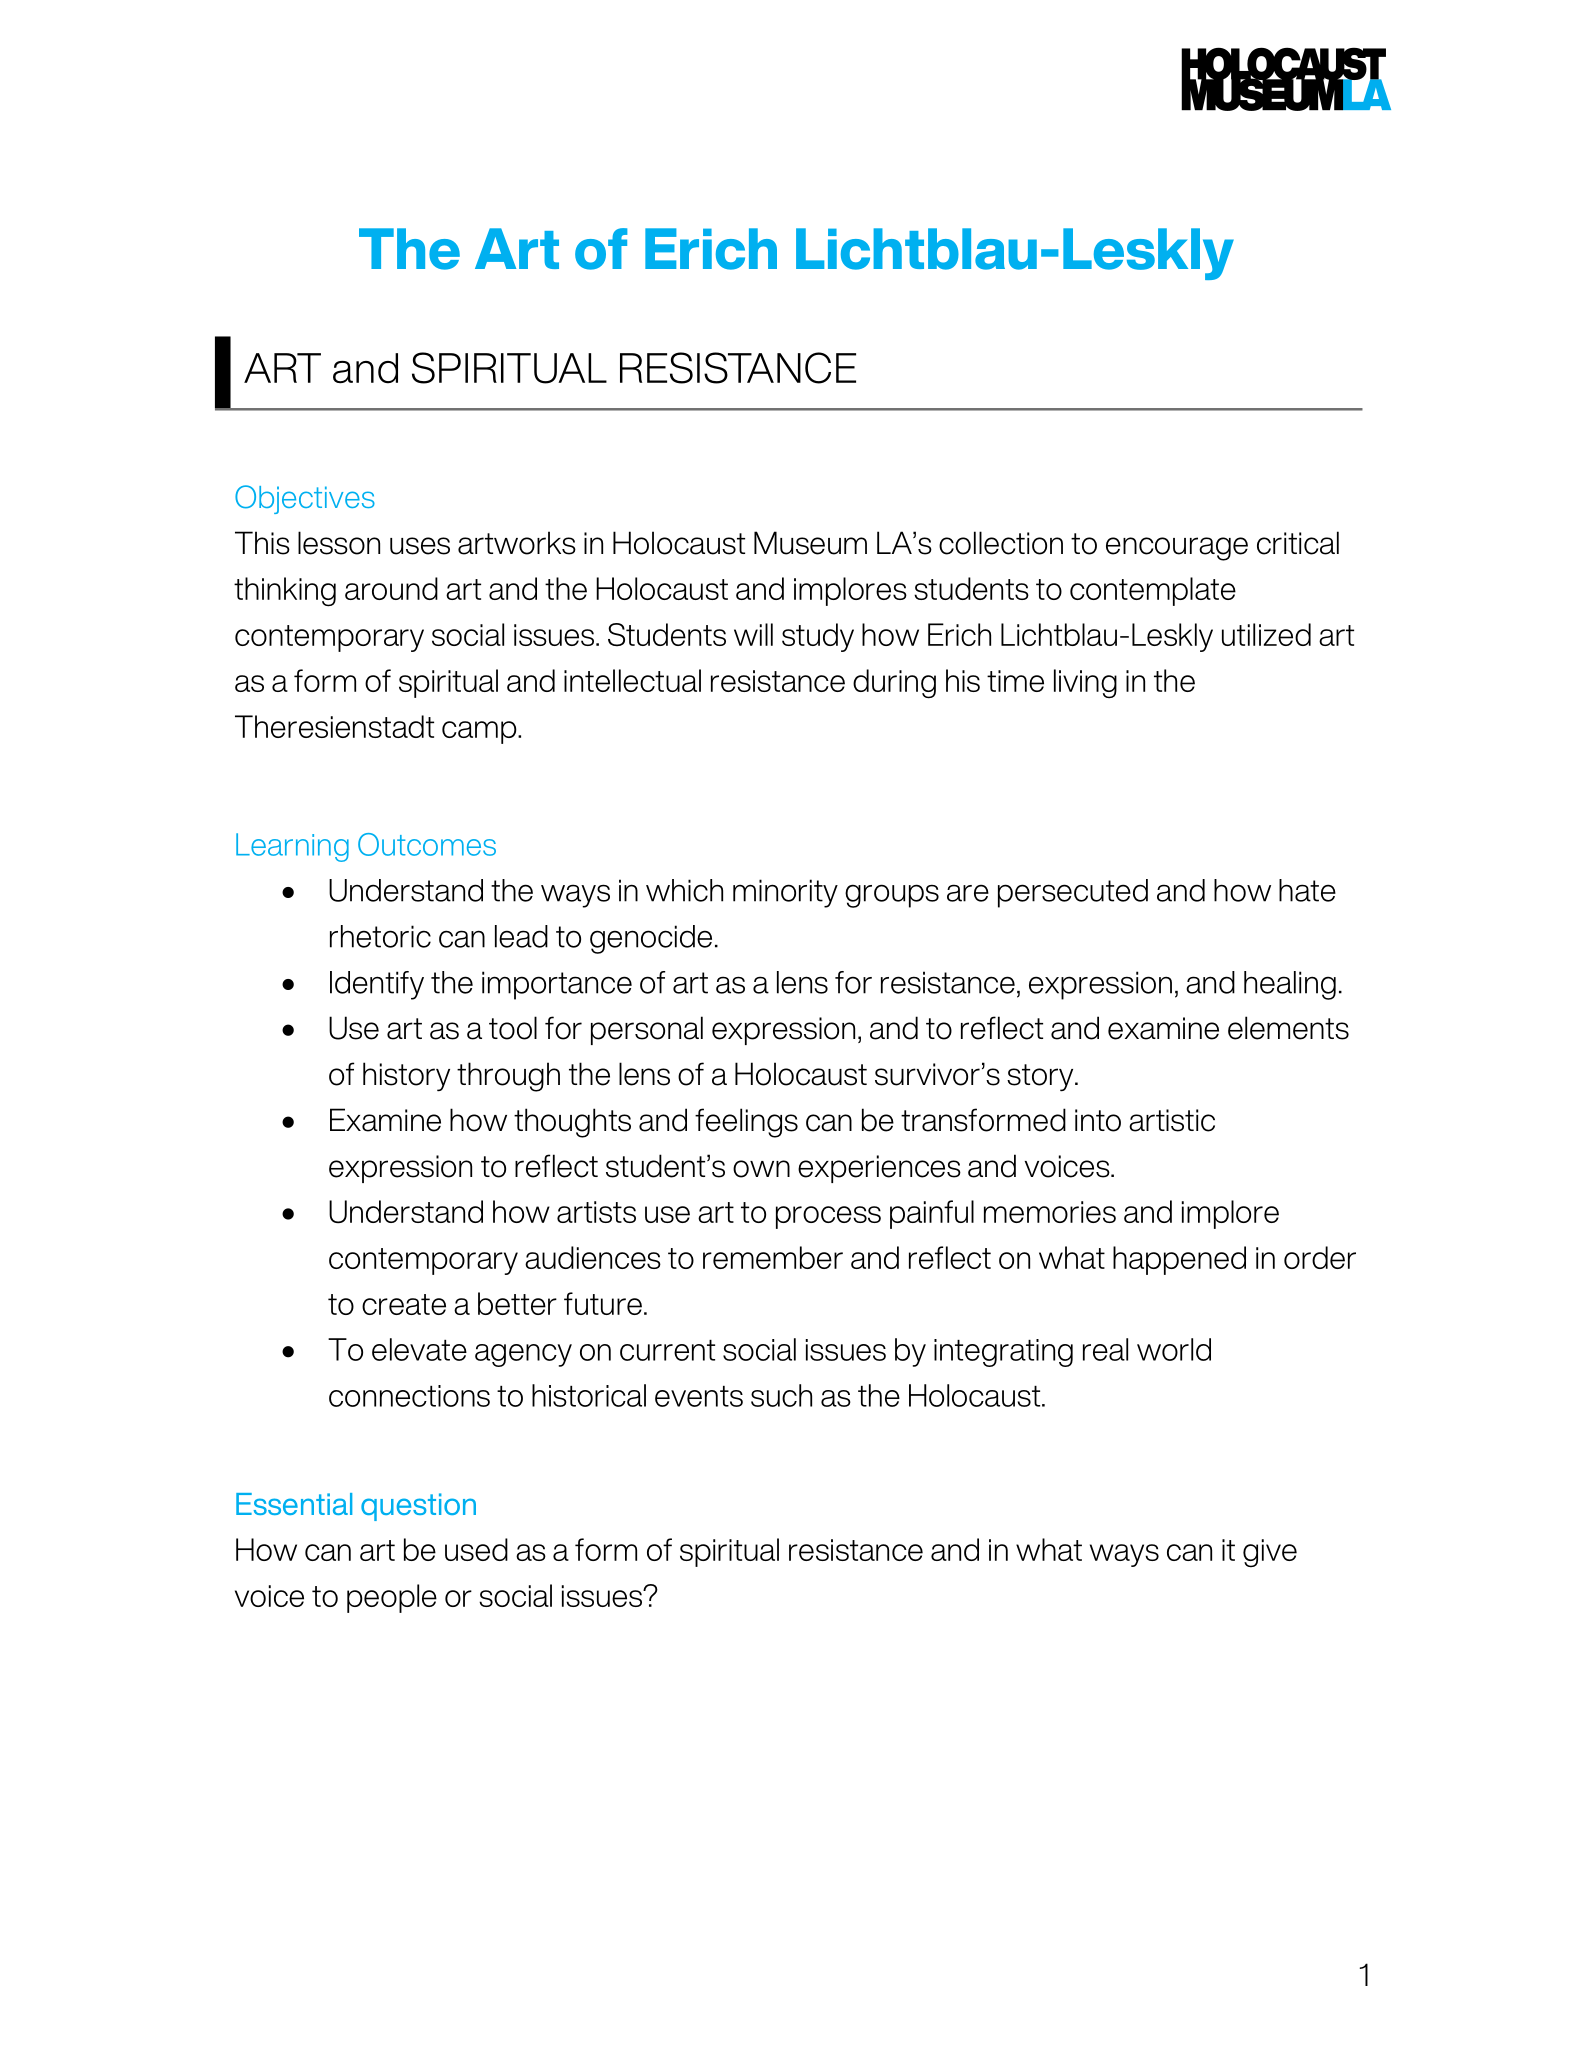 This screenshot has height=2062, width=1593. Describe the element at coordinates (404, 1304) in the screenshot. I see `create` at that location.
